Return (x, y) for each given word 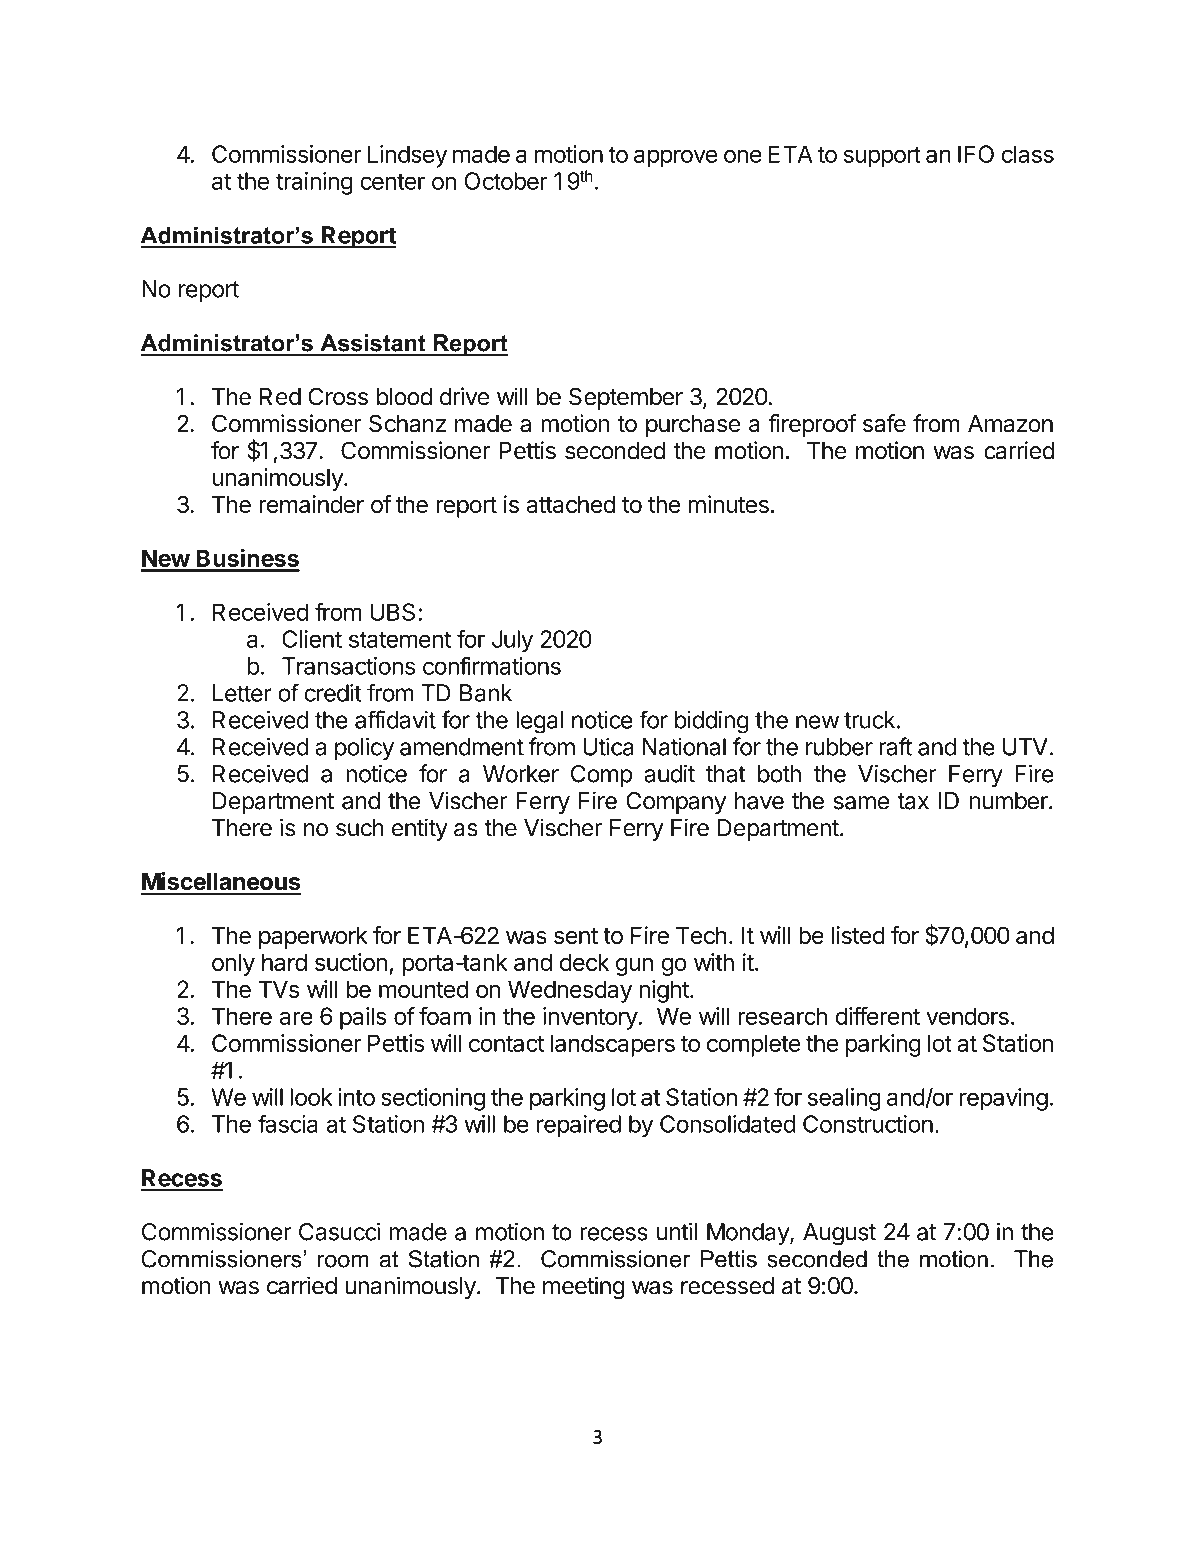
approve (675, 158)
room (343, 1261)
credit (333, 693)
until (677, 1231)
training (314, 183)
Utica (608, 746)
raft (895, 746)
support (882, 157)
